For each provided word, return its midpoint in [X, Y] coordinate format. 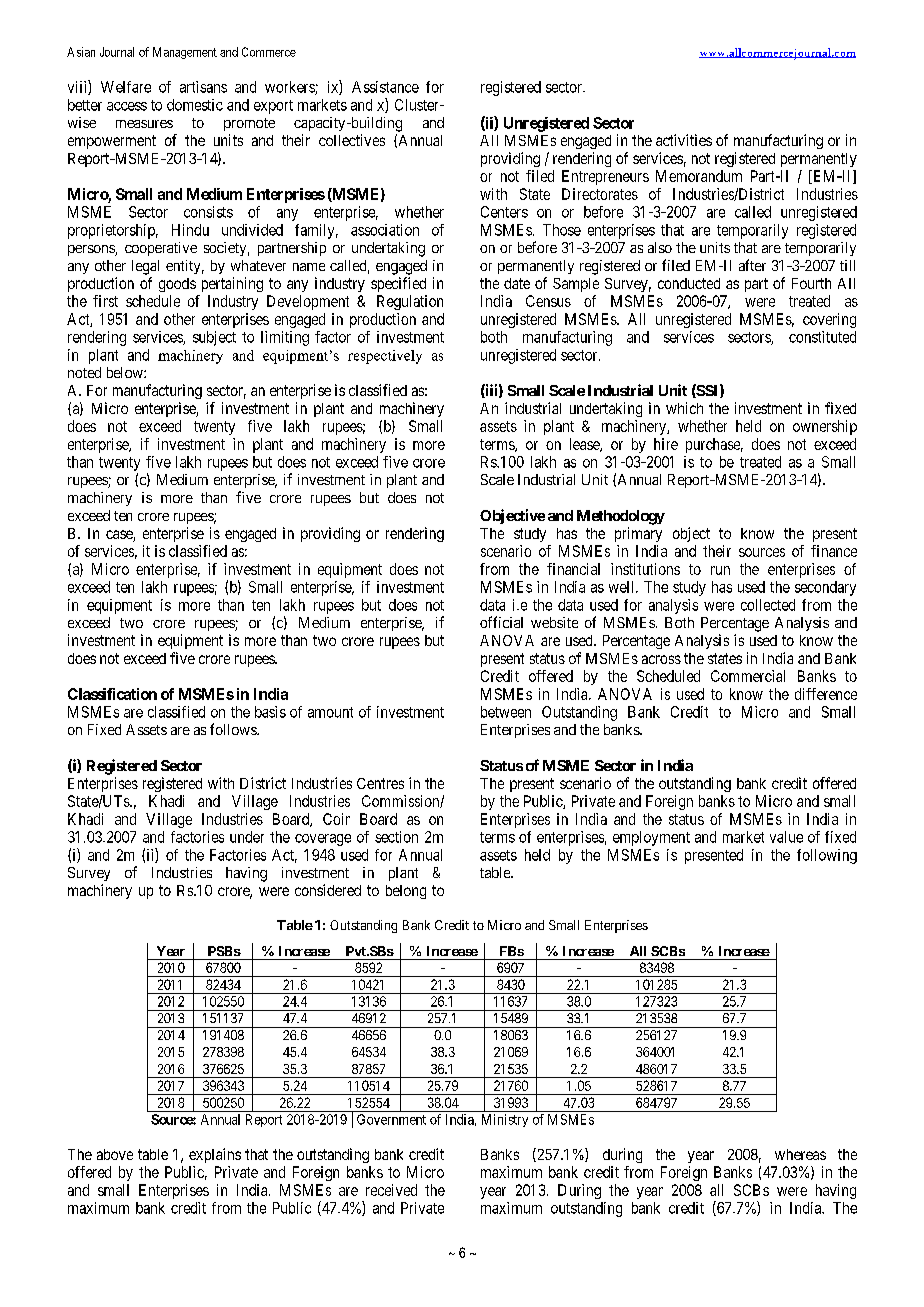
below [126, 372]
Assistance [385, 87]
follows [234, 729]
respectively [385, 357]
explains [215, 1155]
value [786, 837]
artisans [203, 87]
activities [684, 140]
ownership [825, 427]
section [396, 837]
